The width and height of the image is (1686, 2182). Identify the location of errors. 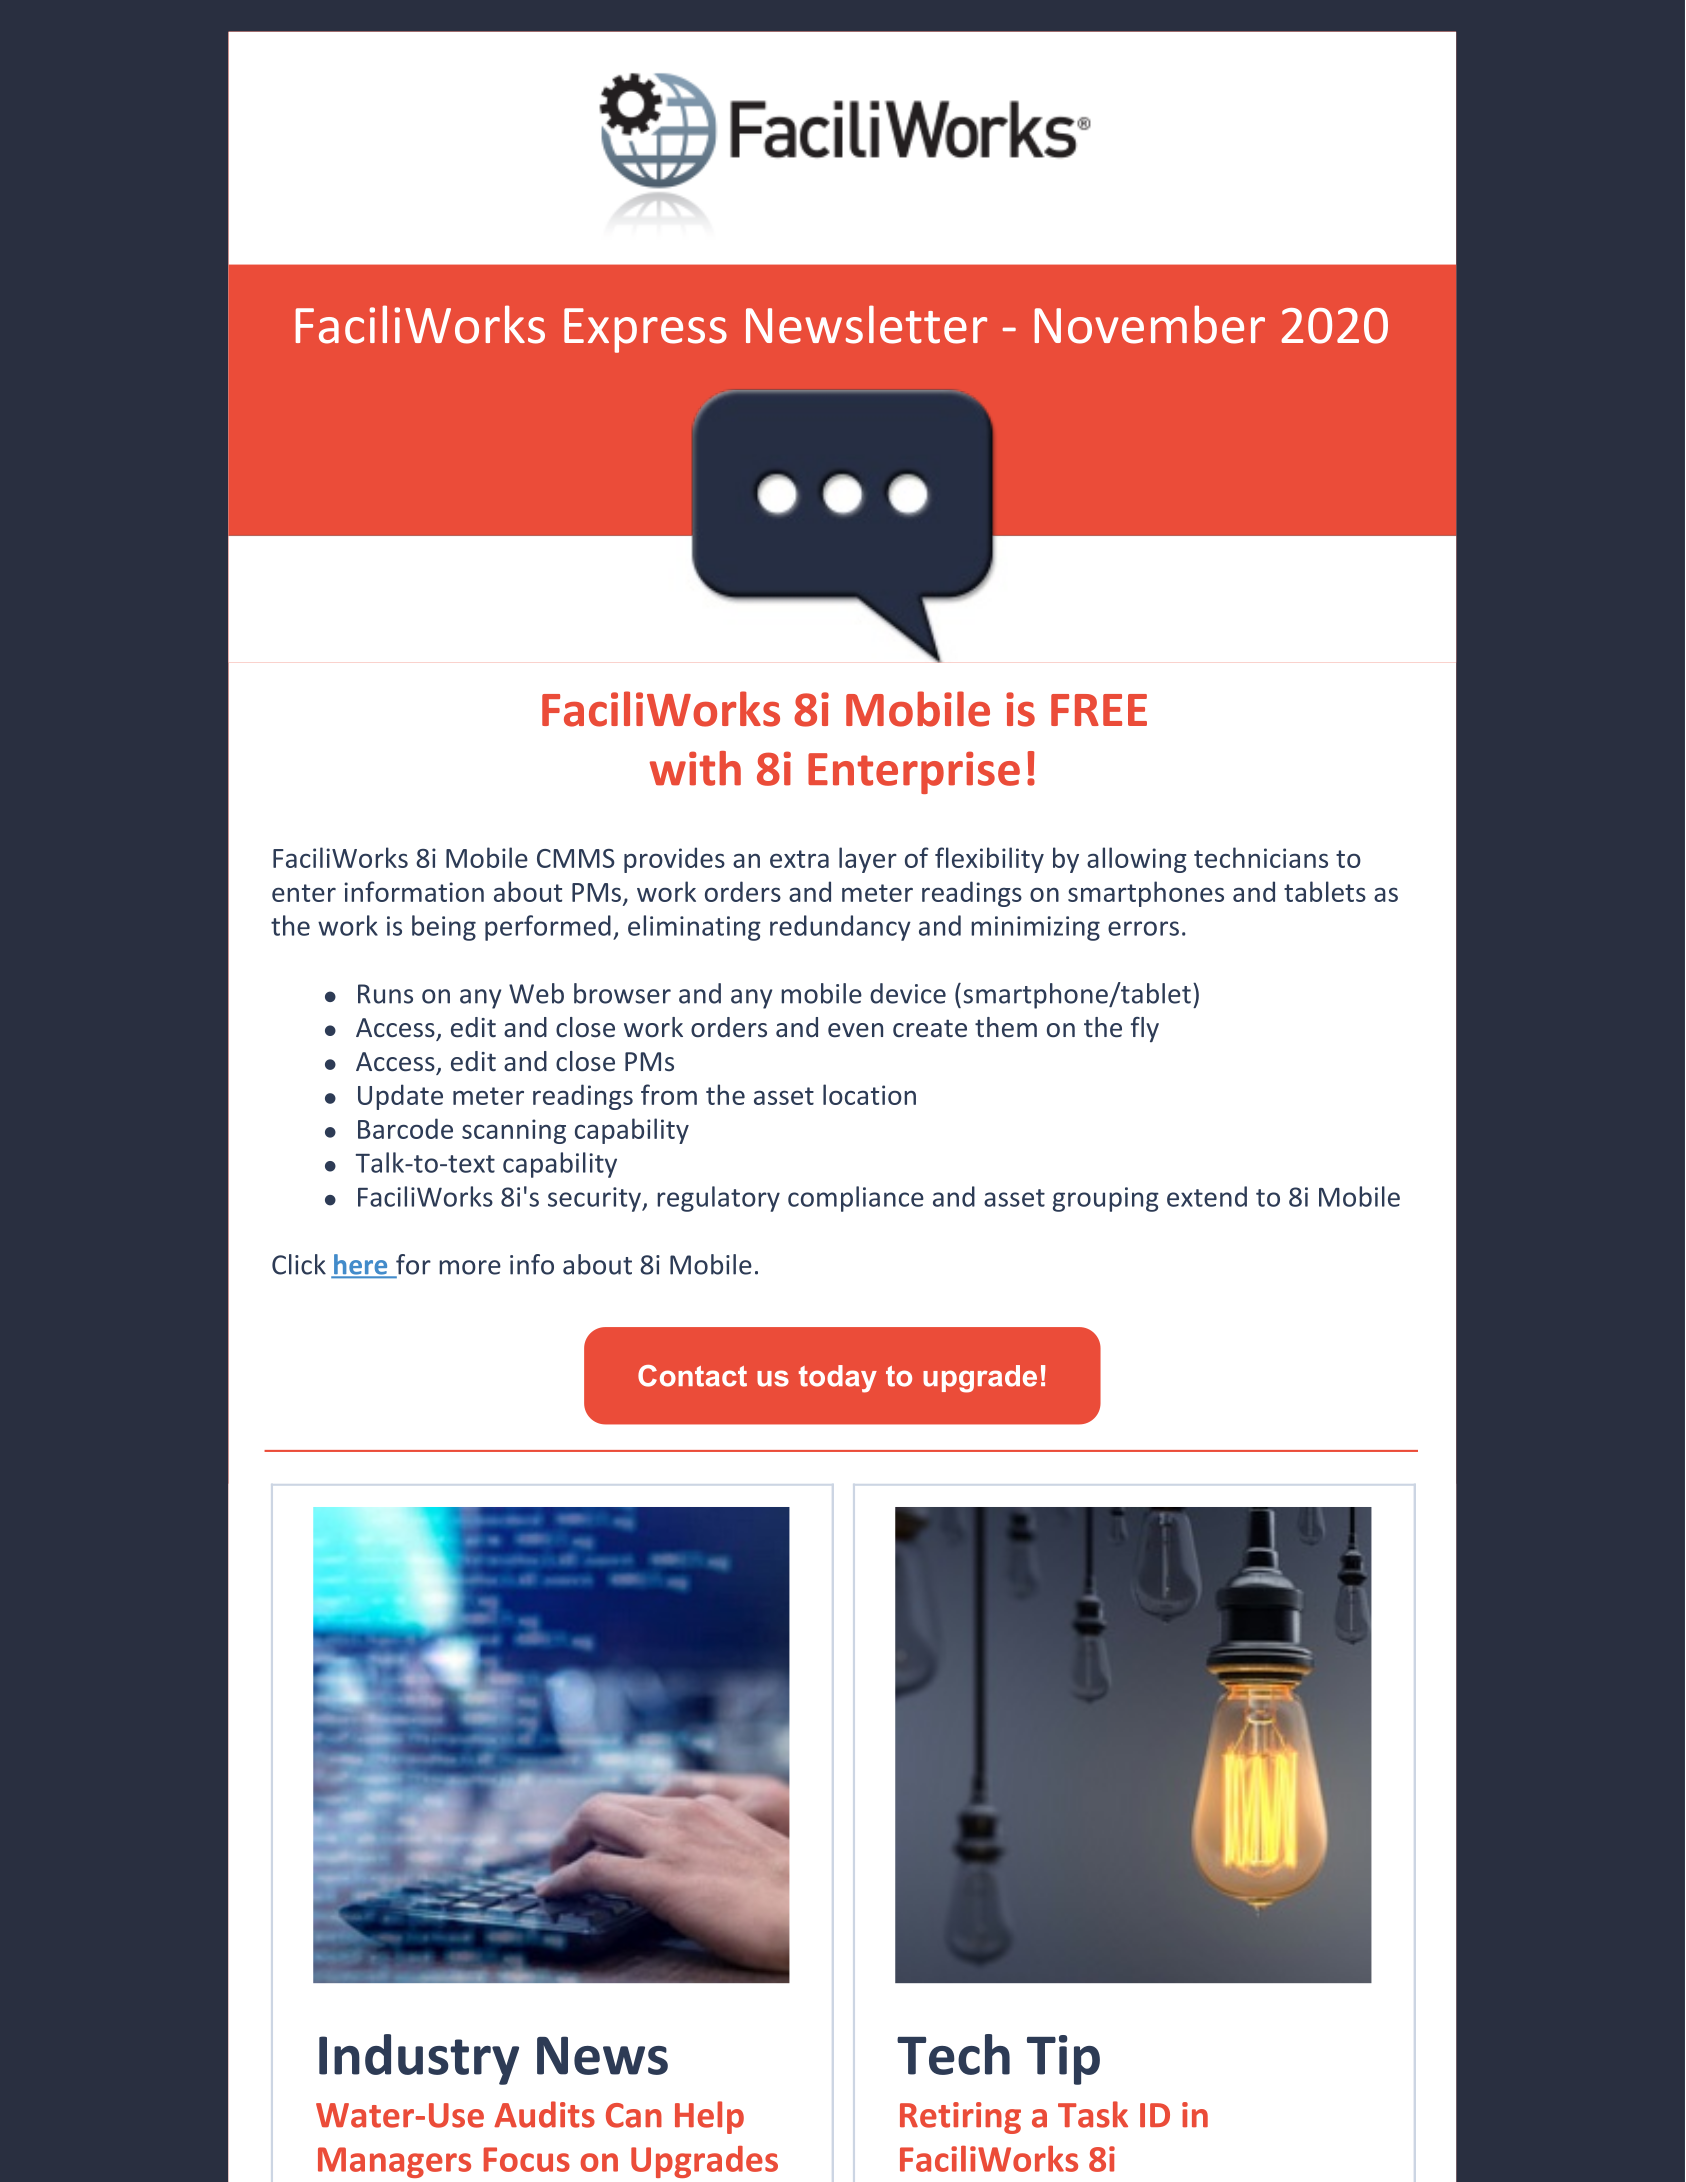
(1143, 928).
